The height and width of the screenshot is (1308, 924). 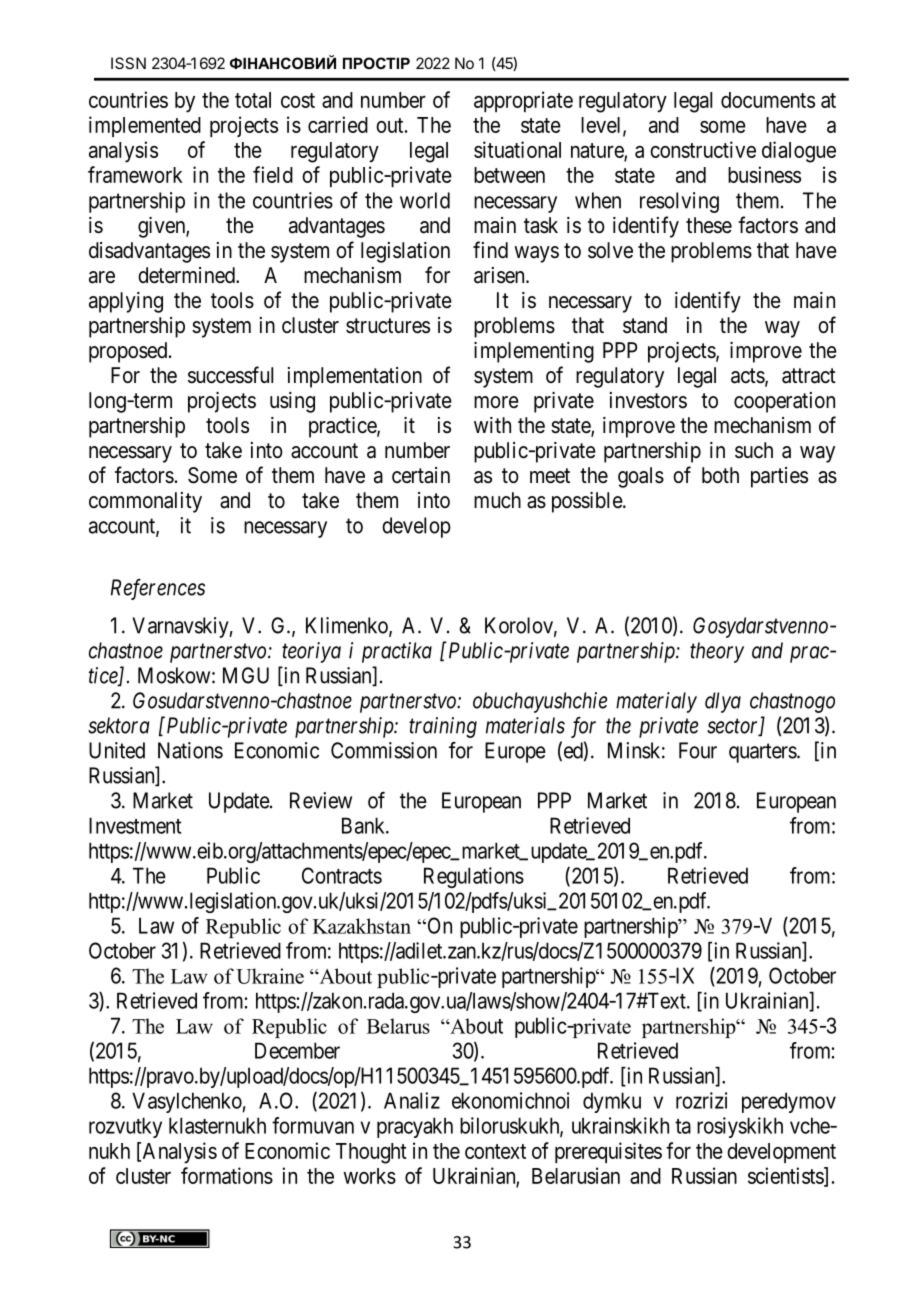 I want to click on Ukraine, so click(x=270, y=976).
